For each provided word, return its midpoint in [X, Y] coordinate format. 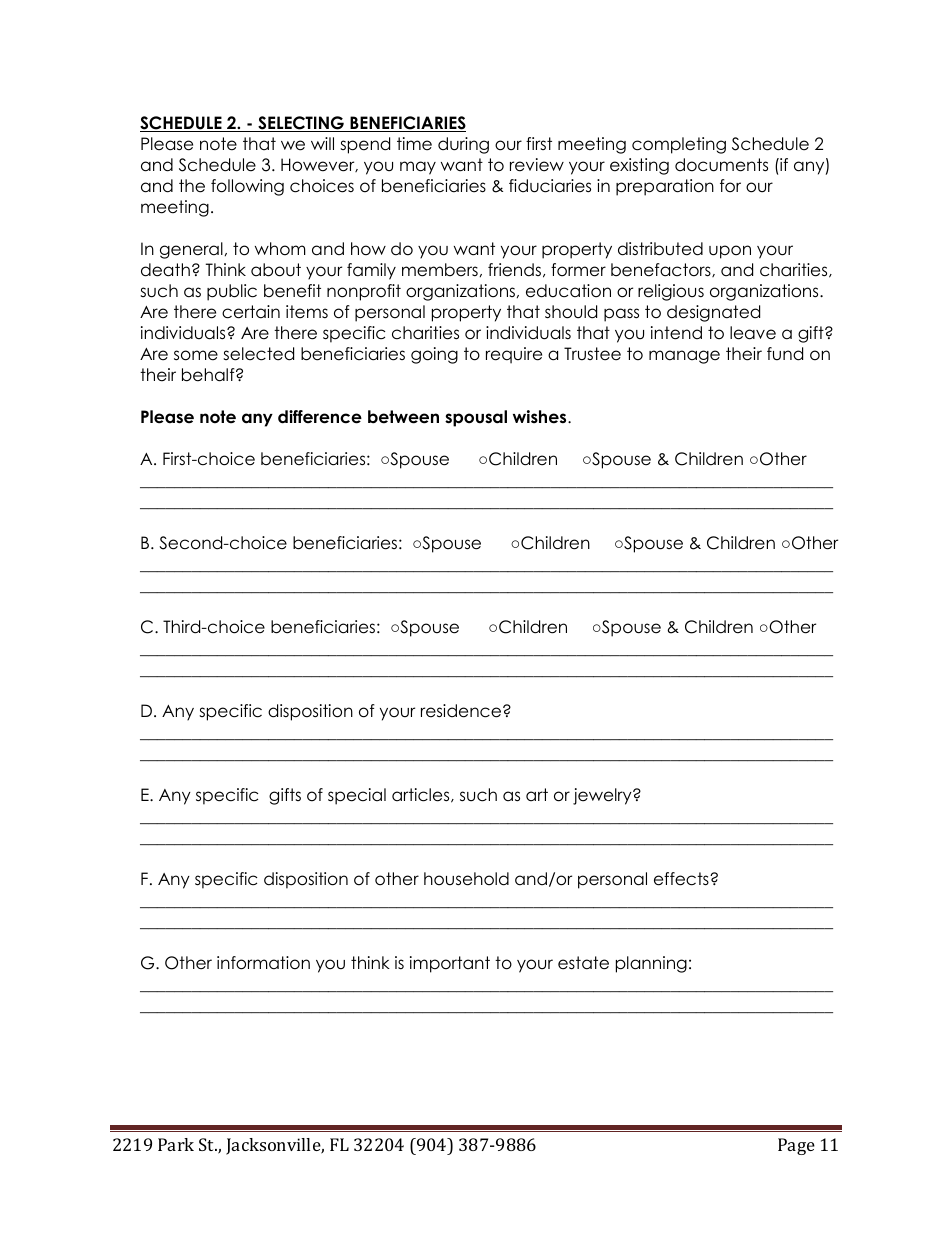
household [466, 879]
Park [176, 1144]
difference [320, 417]
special [357, 796]
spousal [476, 418]
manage [684, 357]
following [247, 187]
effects [682, 879]
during [463, 145]
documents [721, 165]
